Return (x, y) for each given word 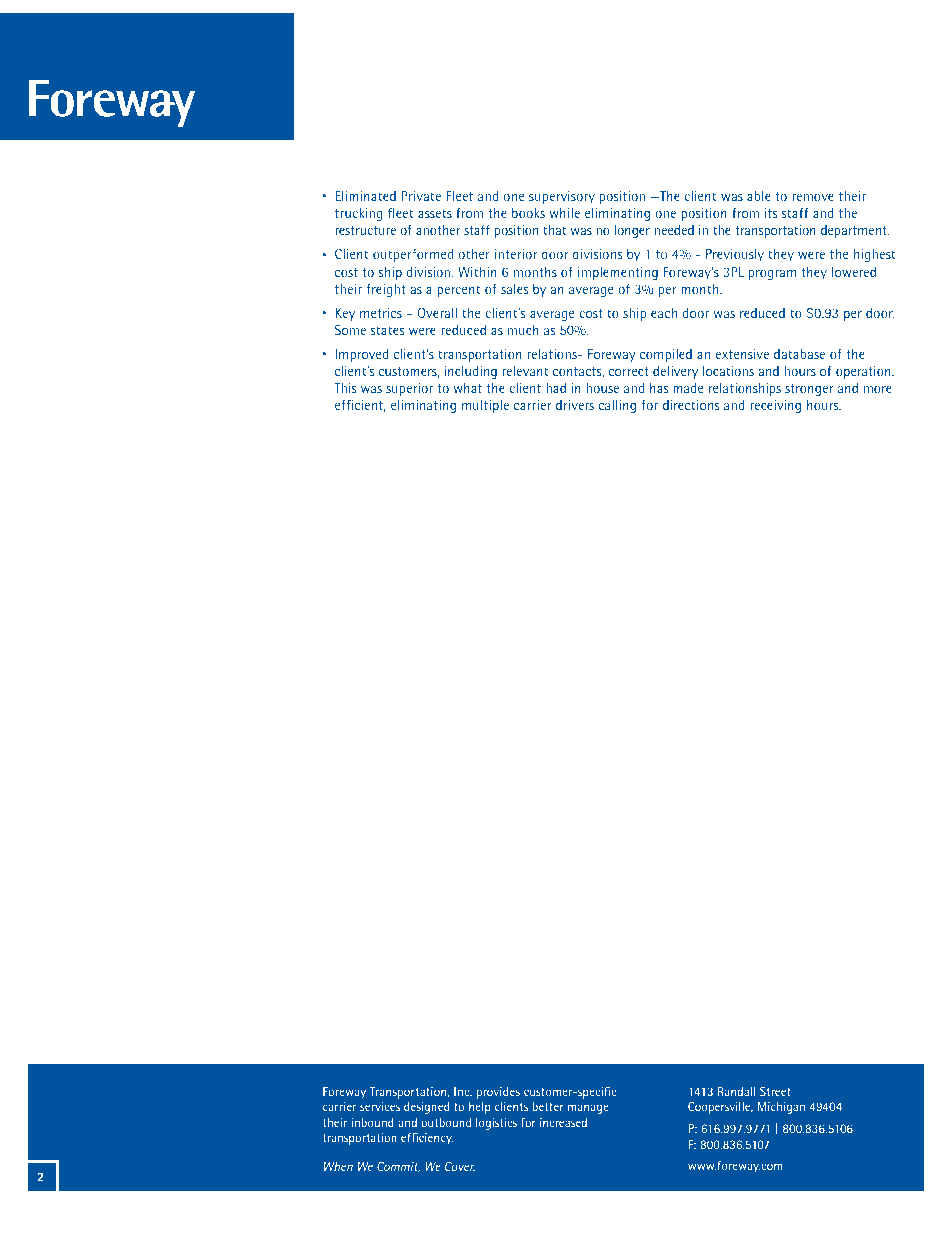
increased (563, 1122)
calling (617, 406)
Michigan (781, 1108)
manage (588, 1109)
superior (409, 389)
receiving (775, 406)
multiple (485, 406)
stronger (809, 390)
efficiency (427, 1139)
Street (775, 1091)
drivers (575, 405)
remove (813, 197)
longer (632, 231)
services (380, 1106)
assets (435, 213)
